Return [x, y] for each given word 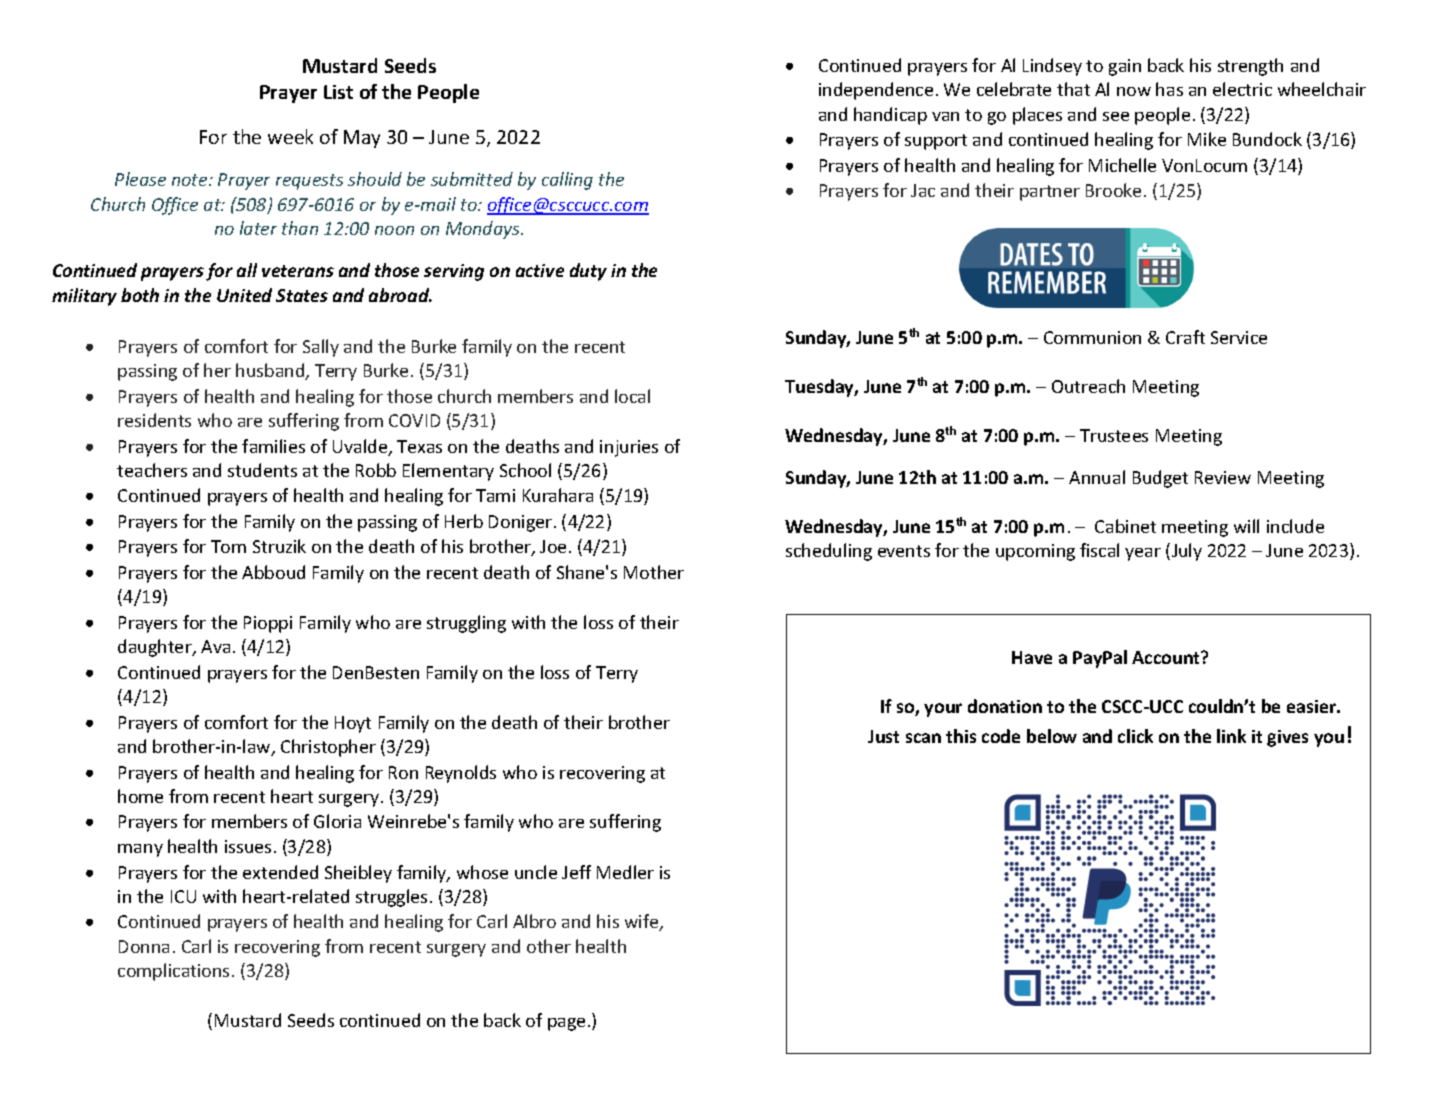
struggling [466, 624]
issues [248, 846]
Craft [1185, 337]
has [1169, 89]
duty [588, 272]
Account [1167, 657]
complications [173, 972]
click [1135, 736]
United [244, 295]
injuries [629, 448]
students [262, 470]
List [338, 92]
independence [876, 91]
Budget [1160, 479]
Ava [215, 646]
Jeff [576, 872]
